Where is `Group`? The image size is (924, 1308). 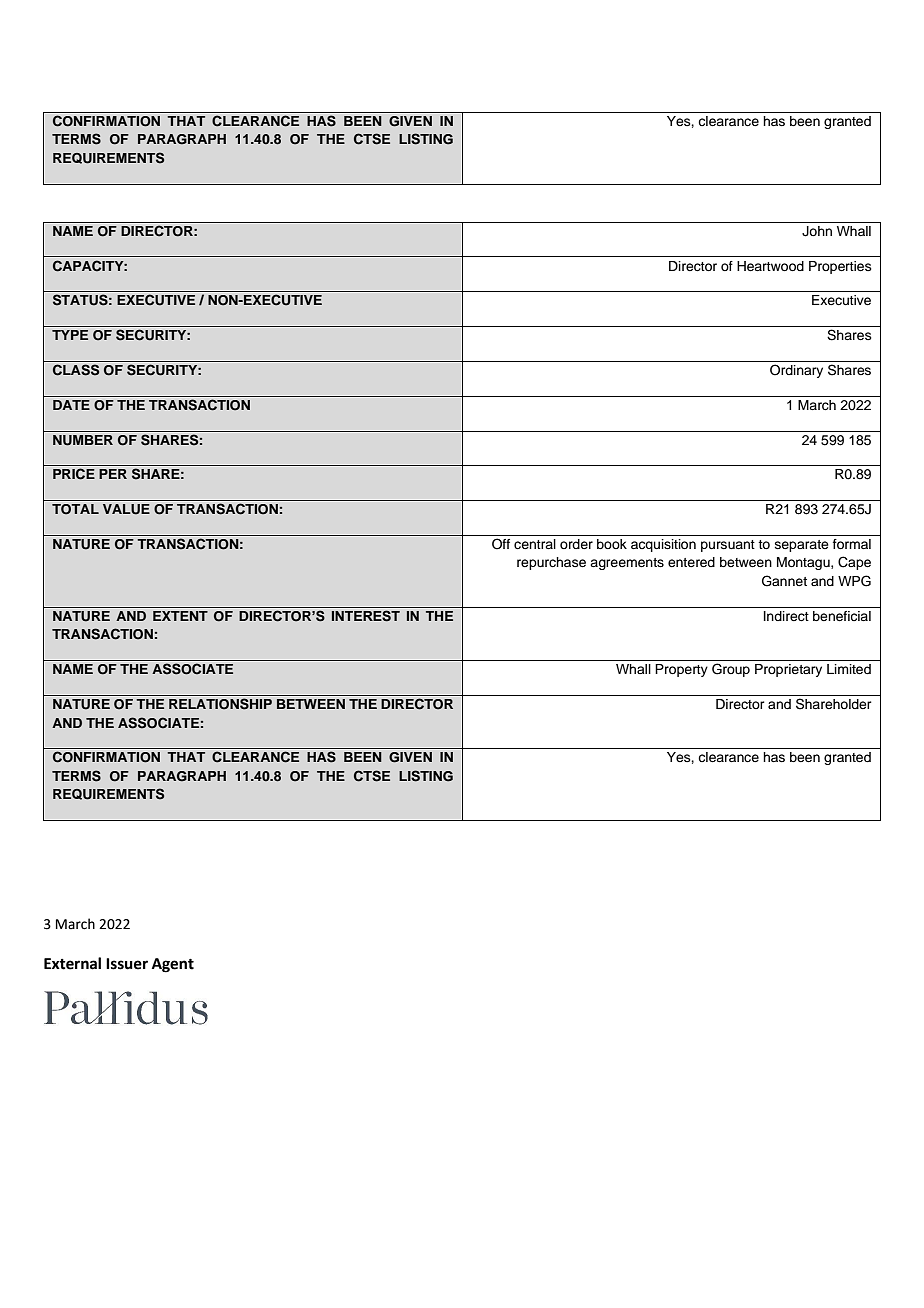
Group is located at coordinates (731, 670).
